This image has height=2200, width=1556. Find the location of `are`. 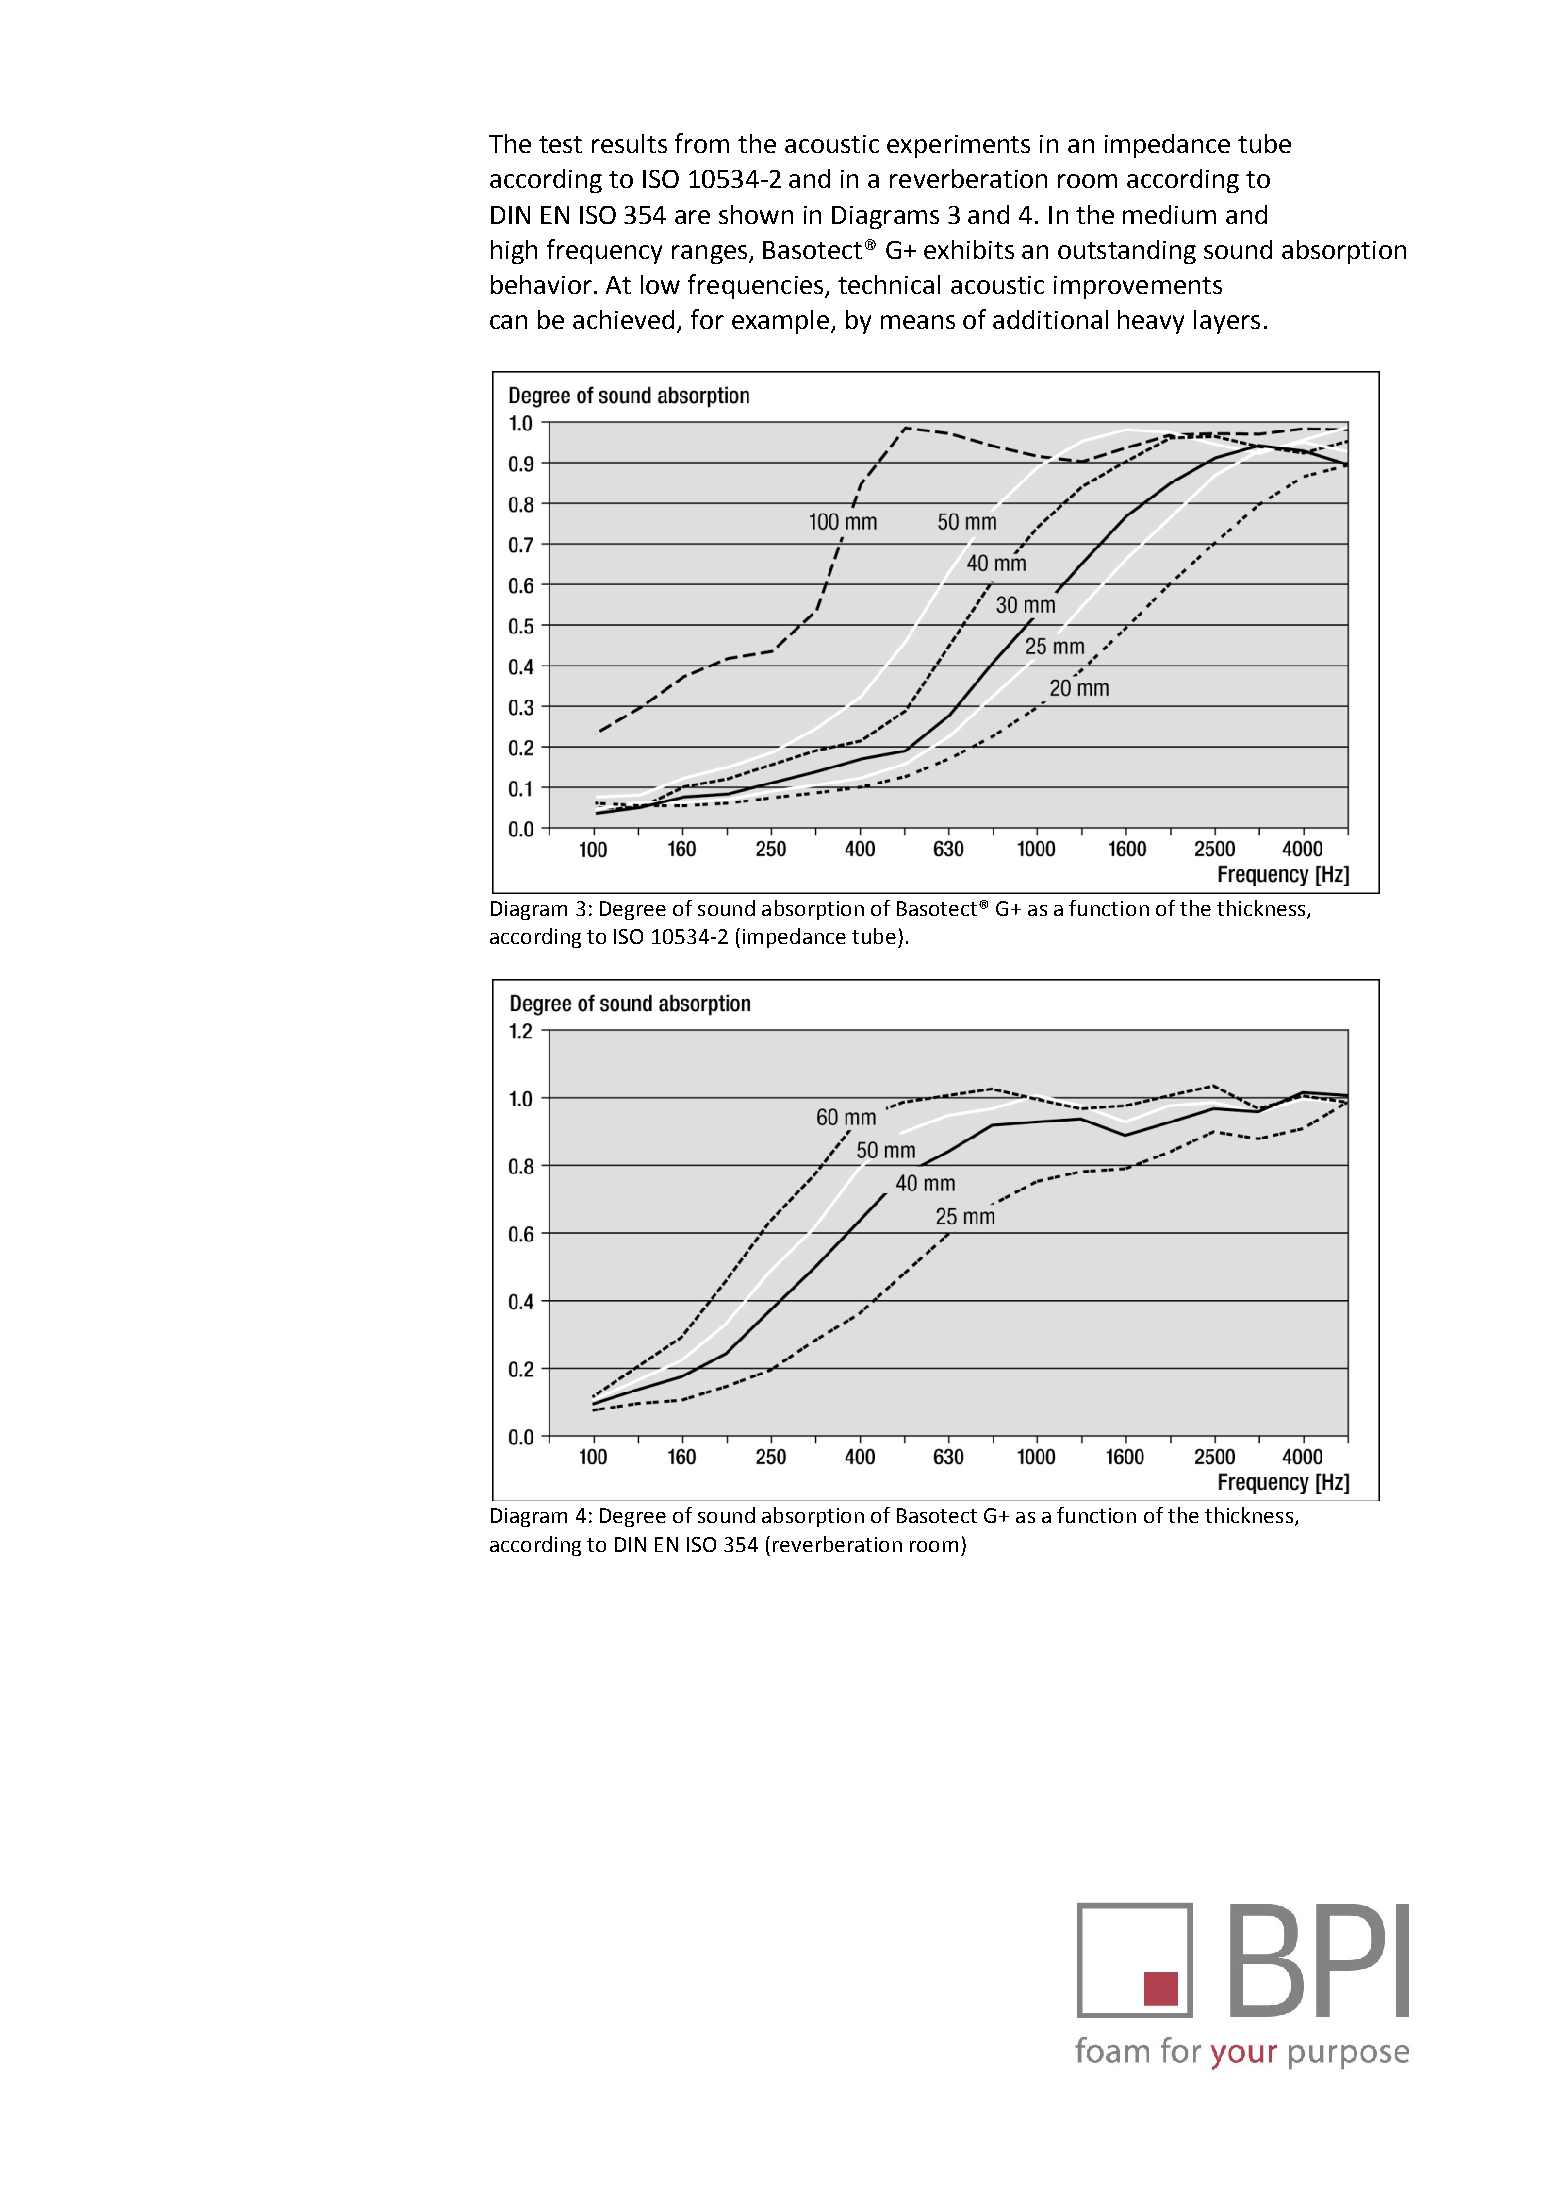

are is located at coordinates (692, 217).
